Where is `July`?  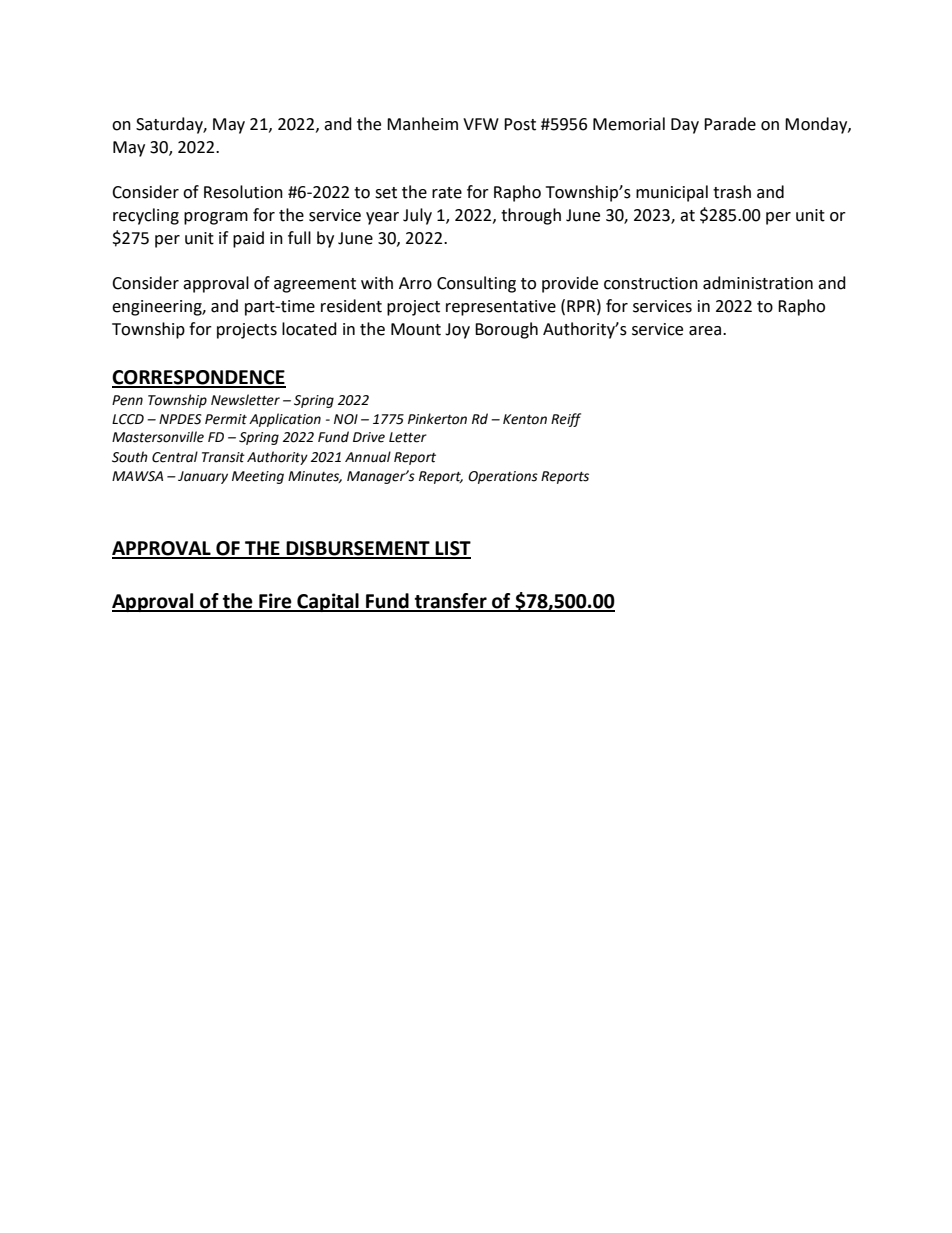 July is located at coordinates (417, 216).
